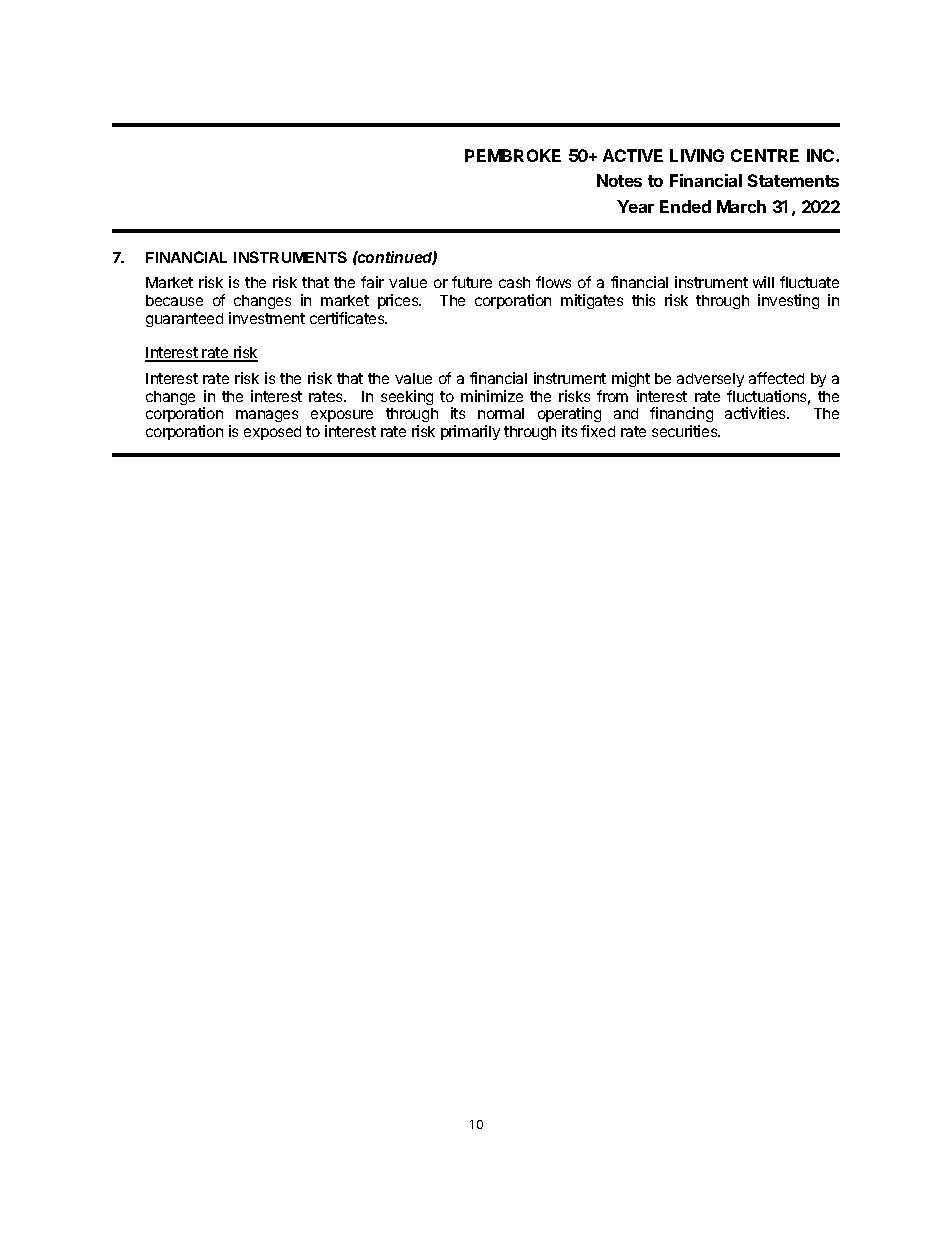 The height and width of the page is (1233, 952). I want to click on manages, so click(267, 416).
